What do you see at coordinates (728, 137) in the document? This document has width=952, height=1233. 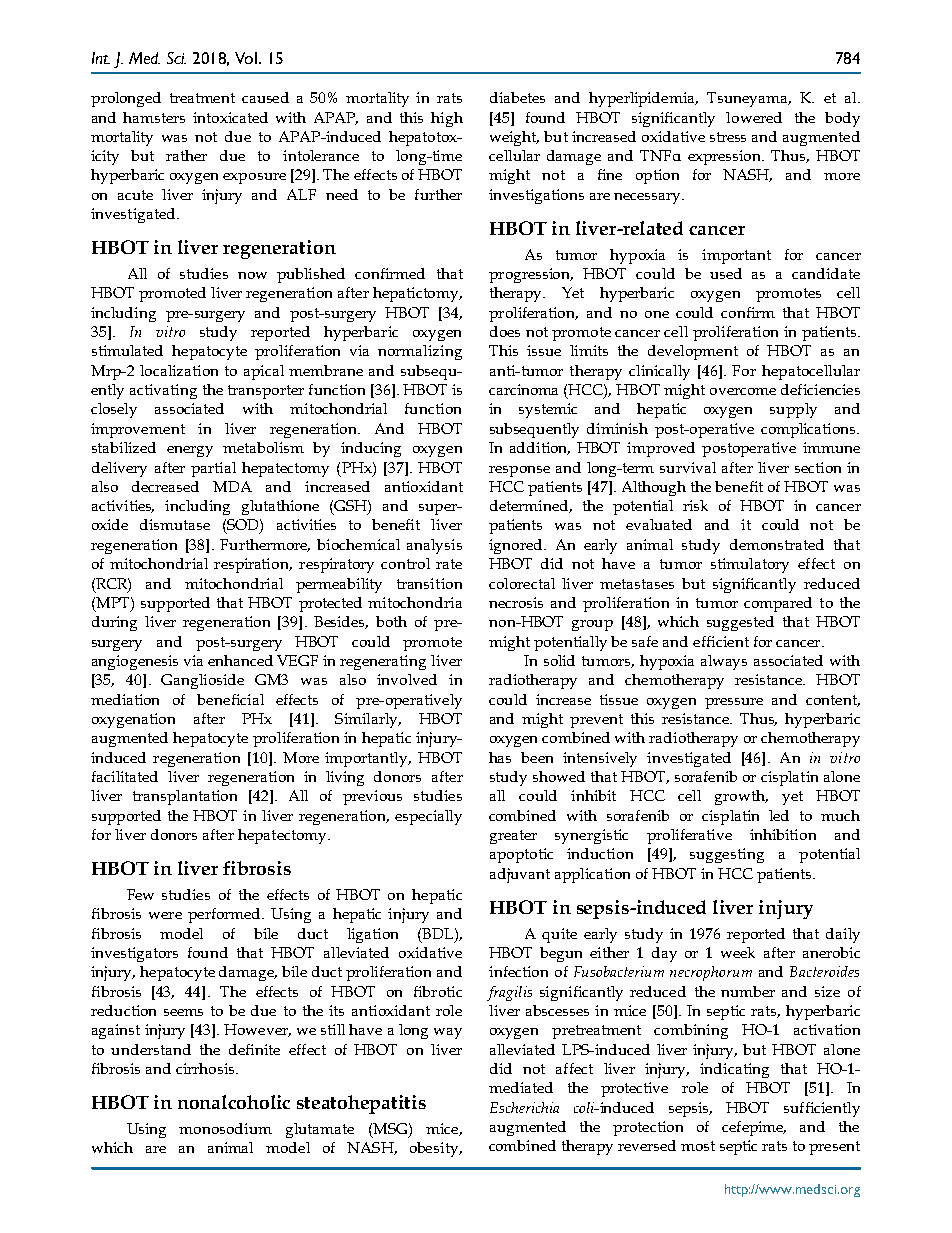 I see `stress` at bounding box center [728, 137].
